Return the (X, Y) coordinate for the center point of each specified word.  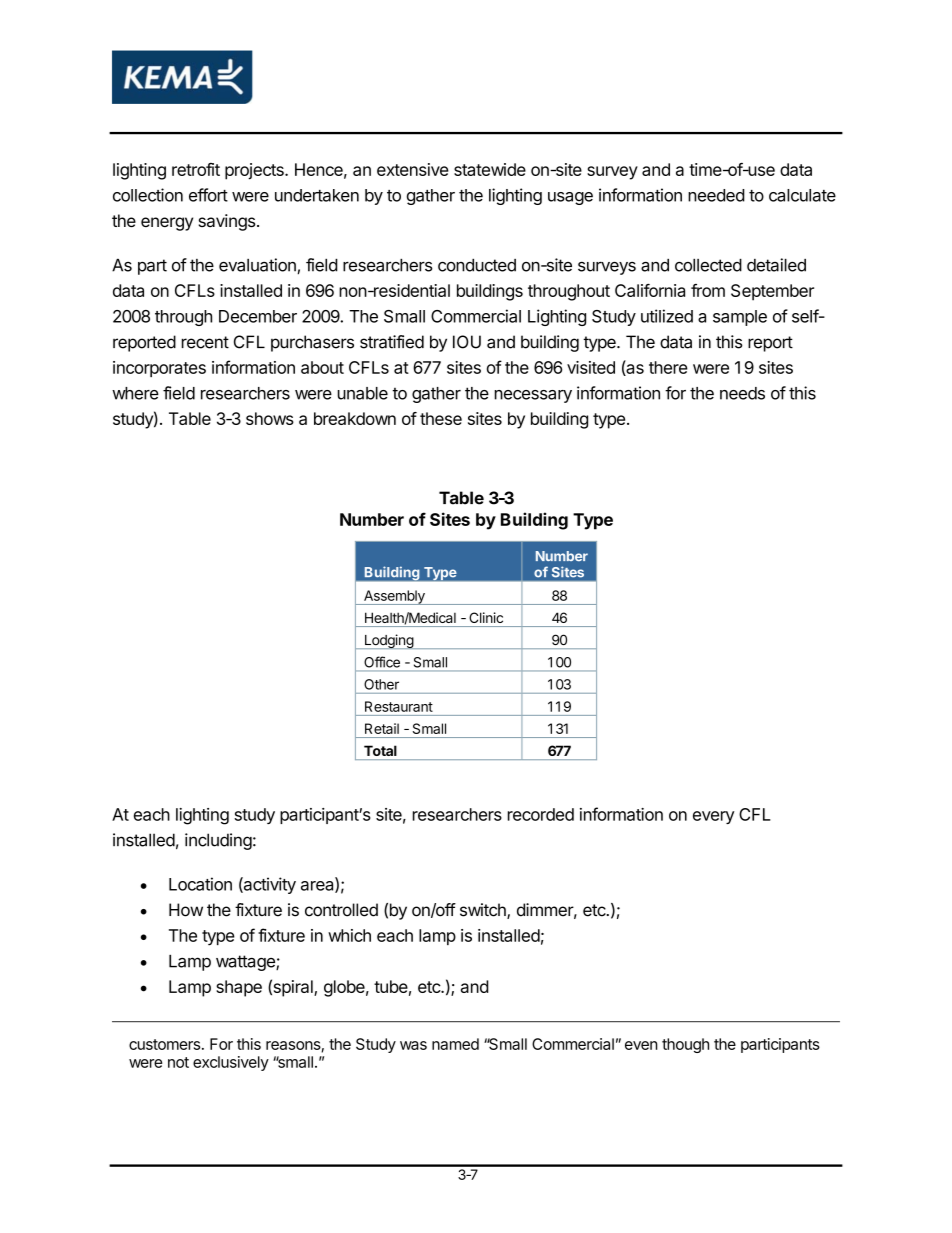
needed (716, 195)
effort (208, 195)
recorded (541, 814)
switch (484, 911)
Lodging (388, 641)
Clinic (486, 617)
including (218, 841)
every (713, 817)
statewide (490, 169)
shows (270, 418)
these (441, 418)
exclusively (231, 1063)
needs (742, 393)
